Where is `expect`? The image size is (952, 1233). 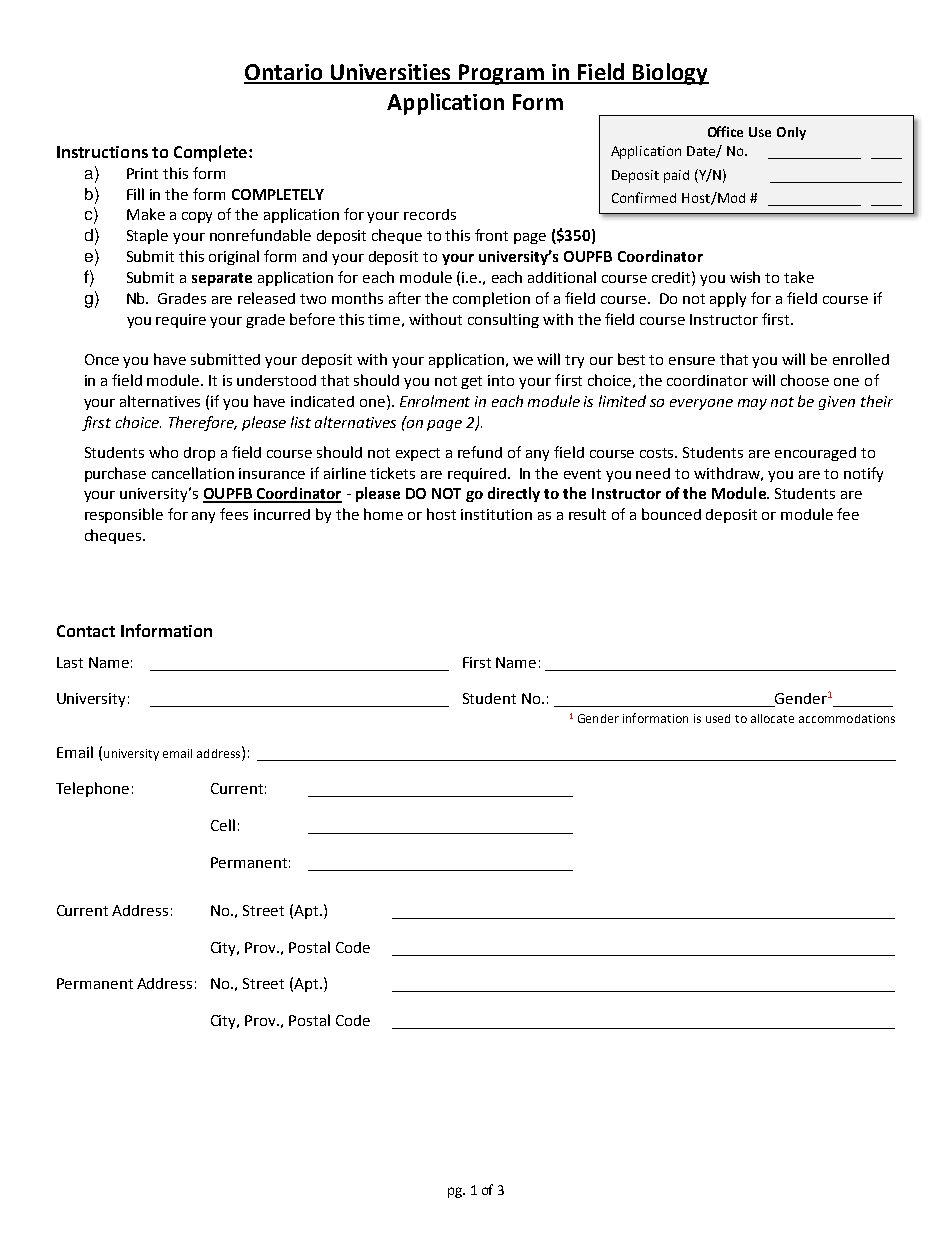 expect is located at coordinates (418, 454).
